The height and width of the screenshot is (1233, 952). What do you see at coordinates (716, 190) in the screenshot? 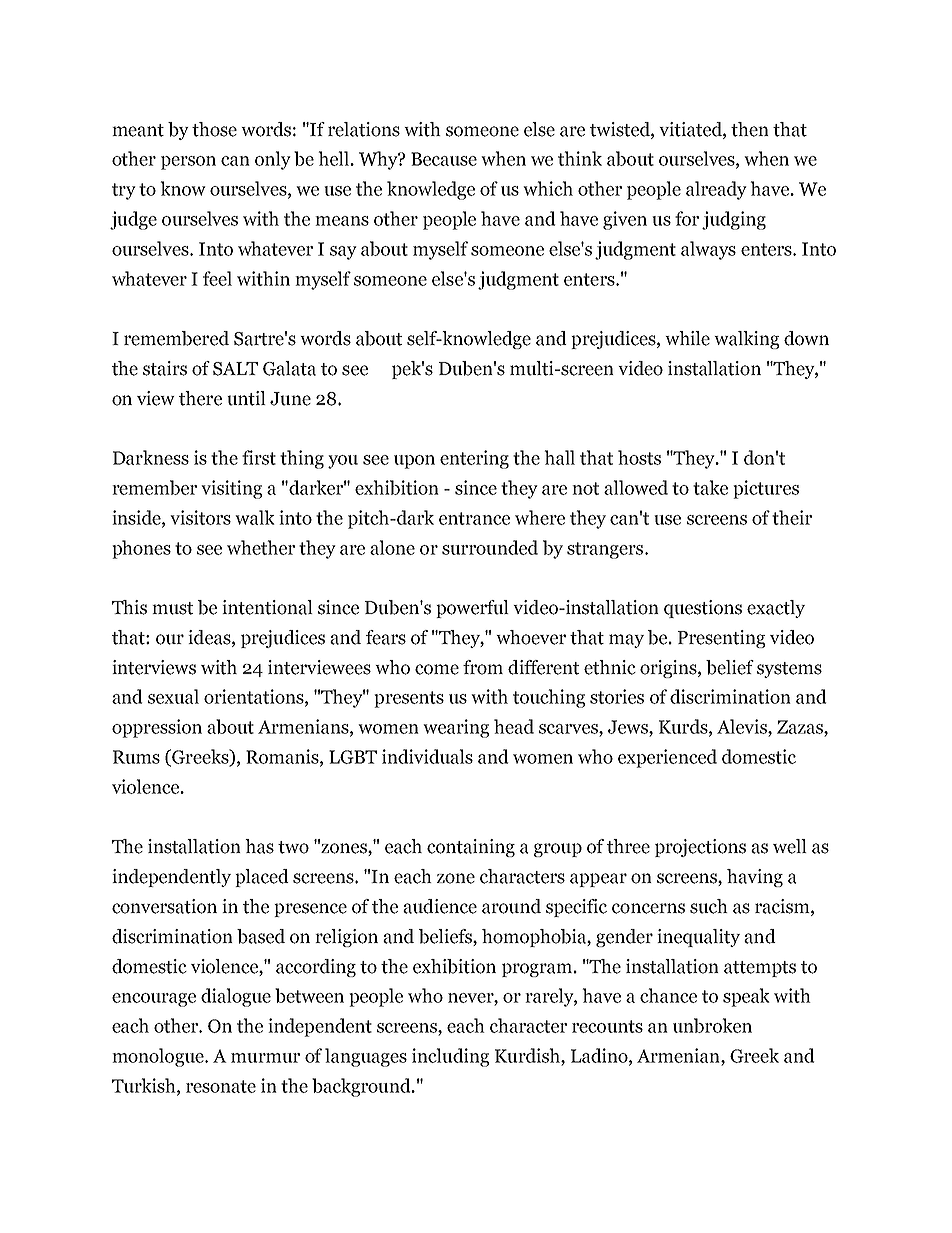
I see `already` at bounding box center [716, 190].
